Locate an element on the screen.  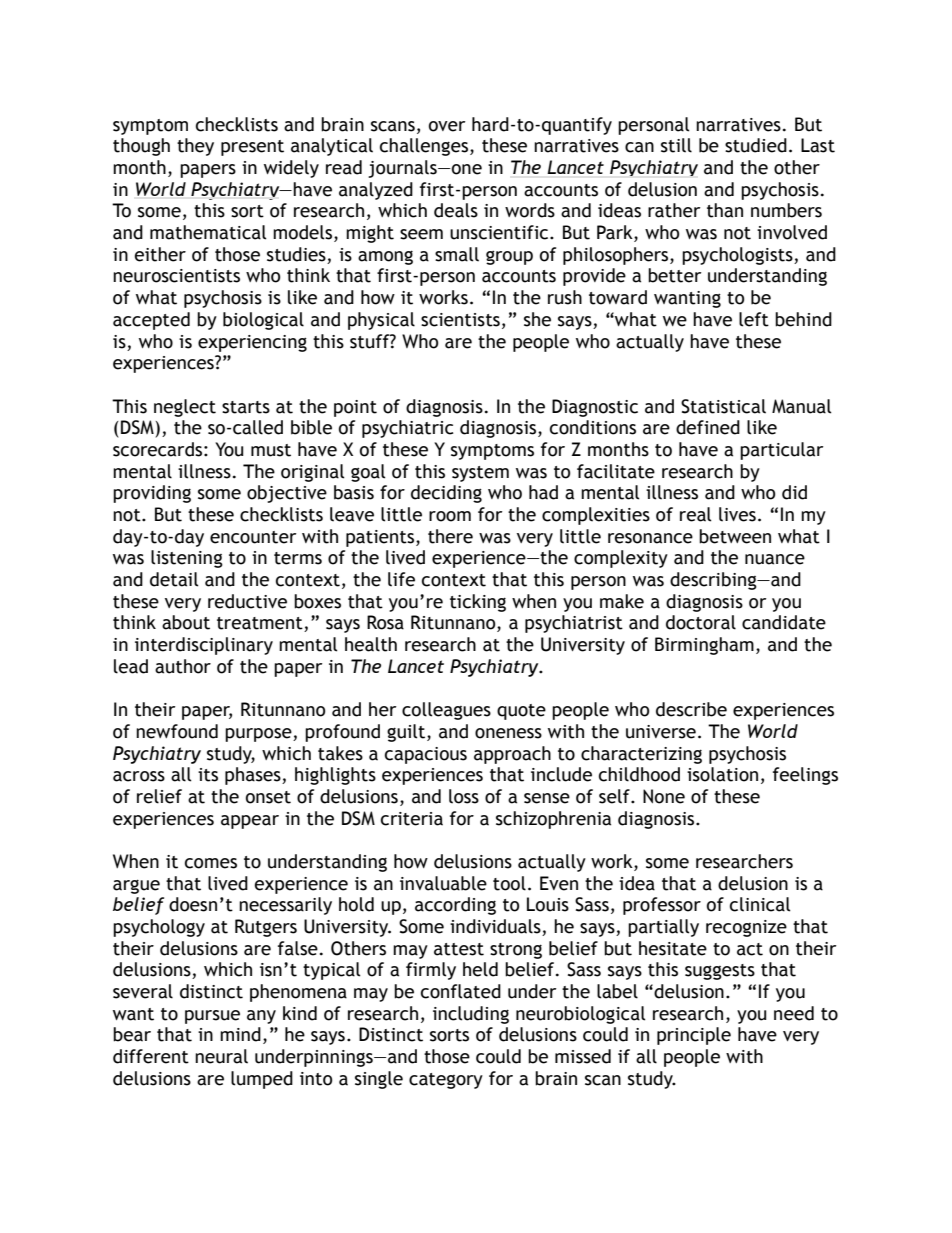
neural is located at coordinates (221, 1056).
